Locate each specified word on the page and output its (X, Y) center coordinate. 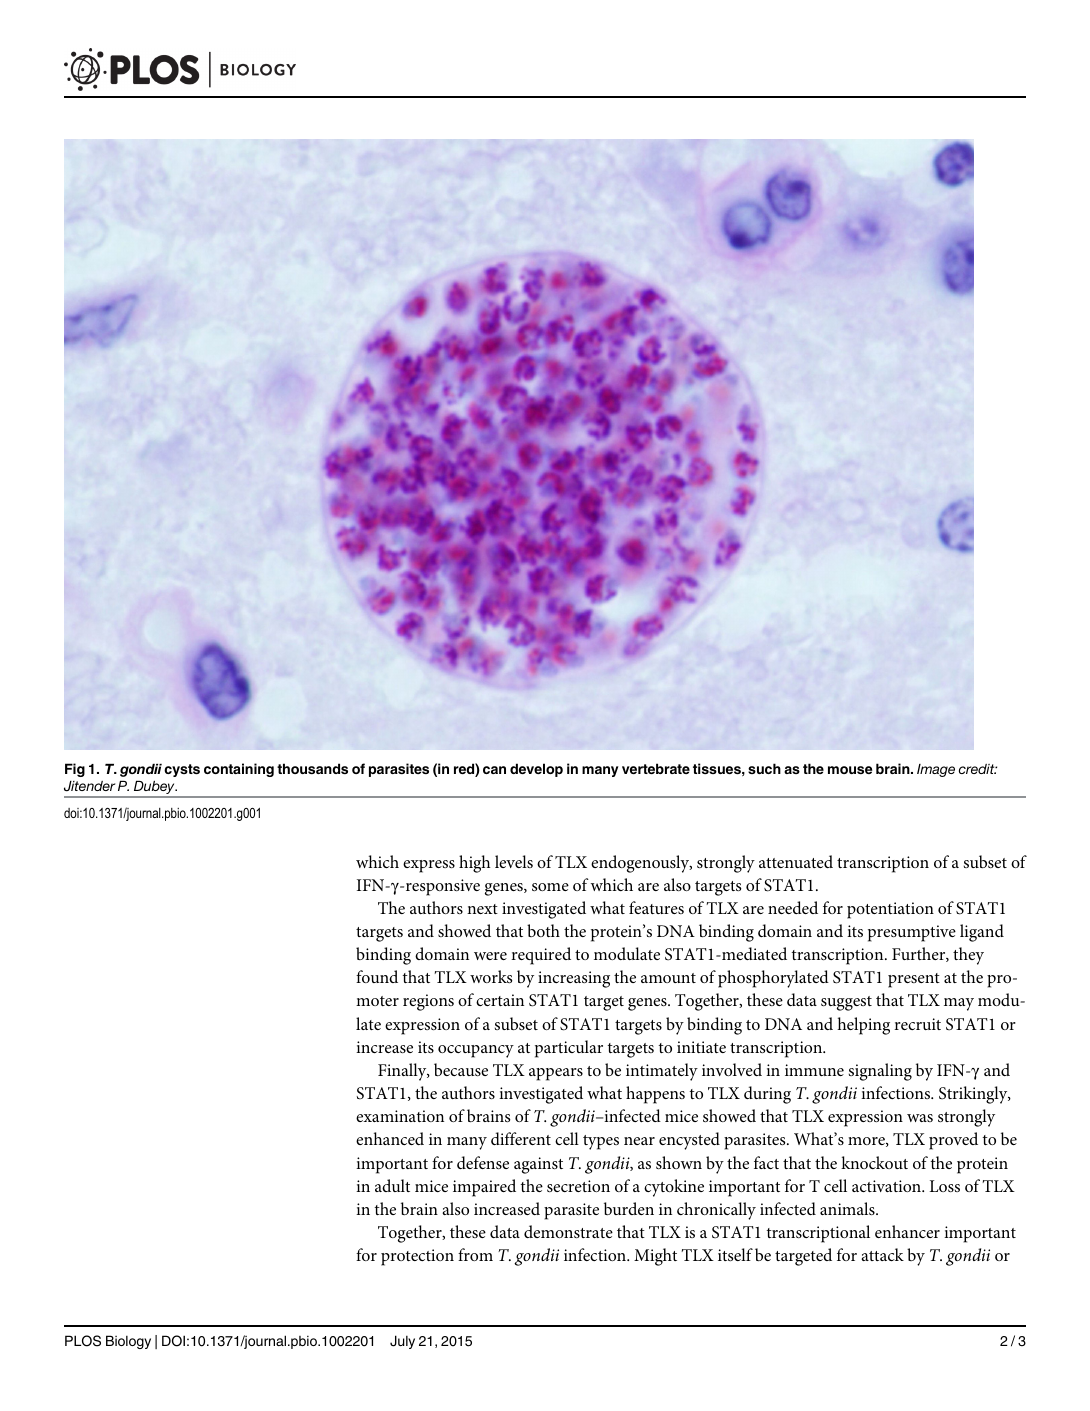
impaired (484, 1188)
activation (888, 1186)
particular (569, 1049)
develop (536, 770)
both (543, 930)
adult (392, 1185)
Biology (128, 1342)
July (402, 1342)
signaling (880, 1072)
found (377, 976)
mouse (850, 770)
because (461, 1069)
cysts (182, 770)
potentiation (890, 910)
